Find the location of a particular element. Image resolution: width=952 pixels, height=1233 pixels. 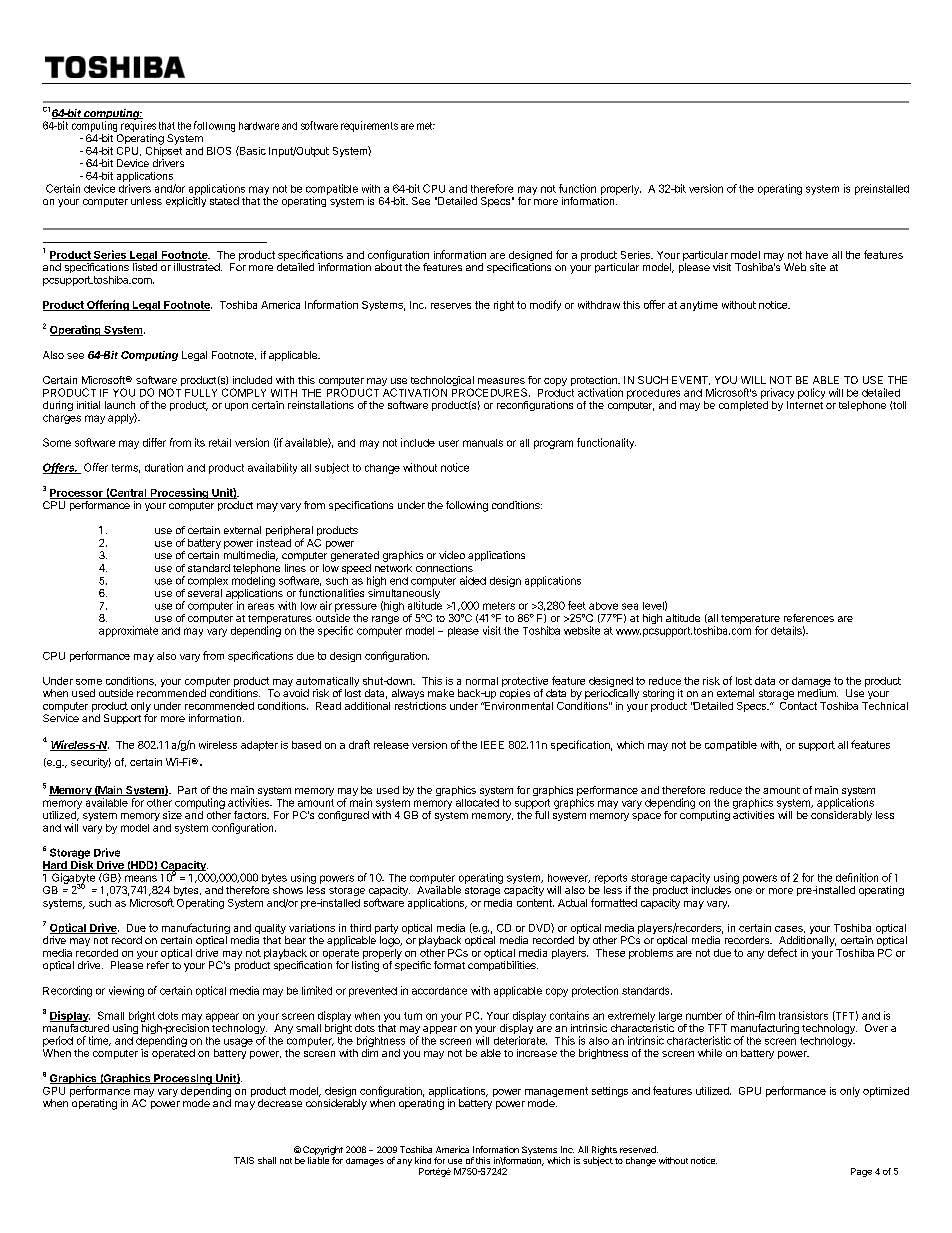

normal is located at coordinates (482, 681).
